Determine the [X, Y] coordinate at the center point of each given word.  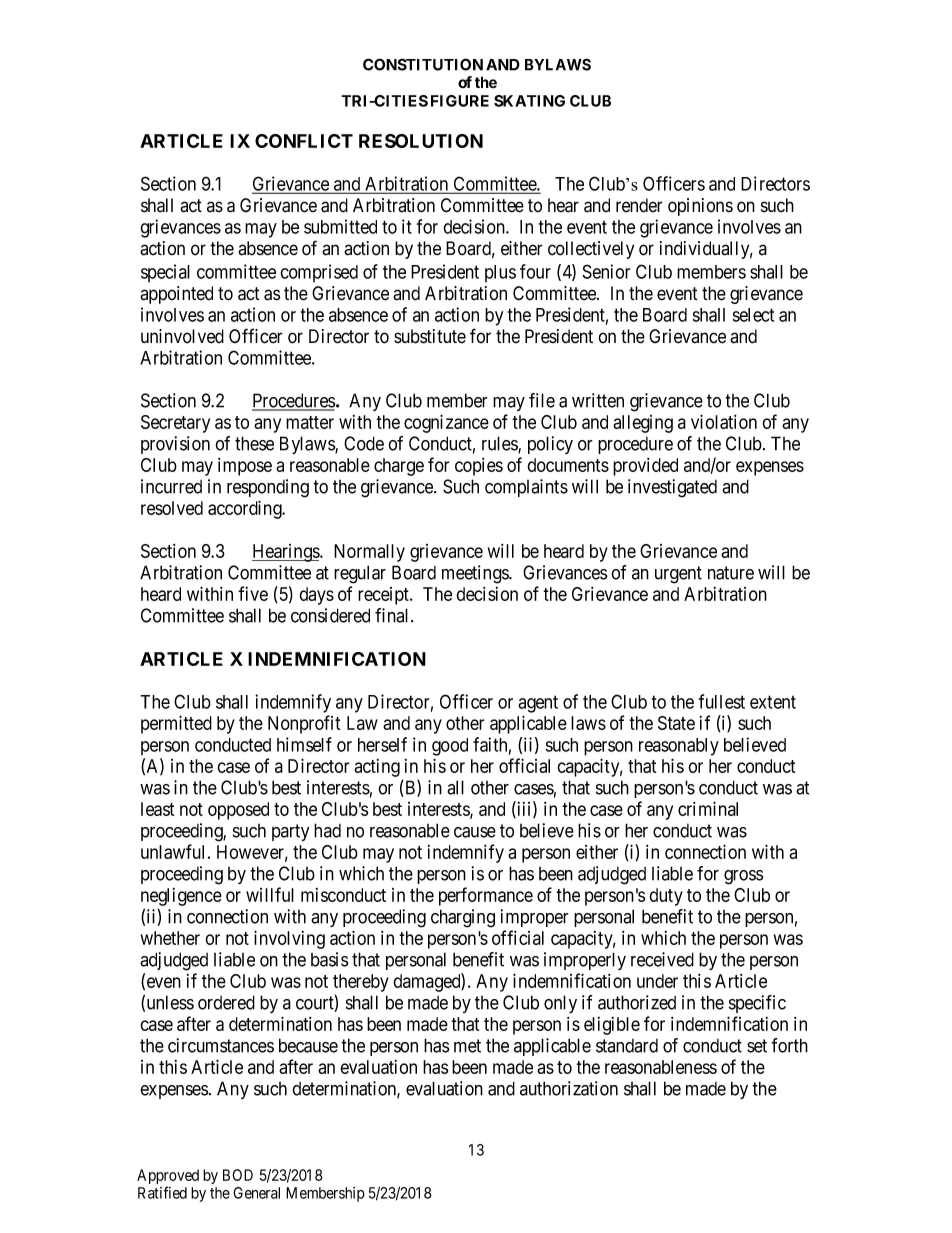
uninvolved [182, 336]
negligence [181, 897]
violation [724, 421]
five [253, 593]
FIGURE [460, 101]
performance [486, 896]
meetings [476, 574]
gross [744, 877]
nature [731, 573]
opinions [700, 207]
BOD [238, 1175]
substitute [430, 336]
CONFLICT [304, 141]
